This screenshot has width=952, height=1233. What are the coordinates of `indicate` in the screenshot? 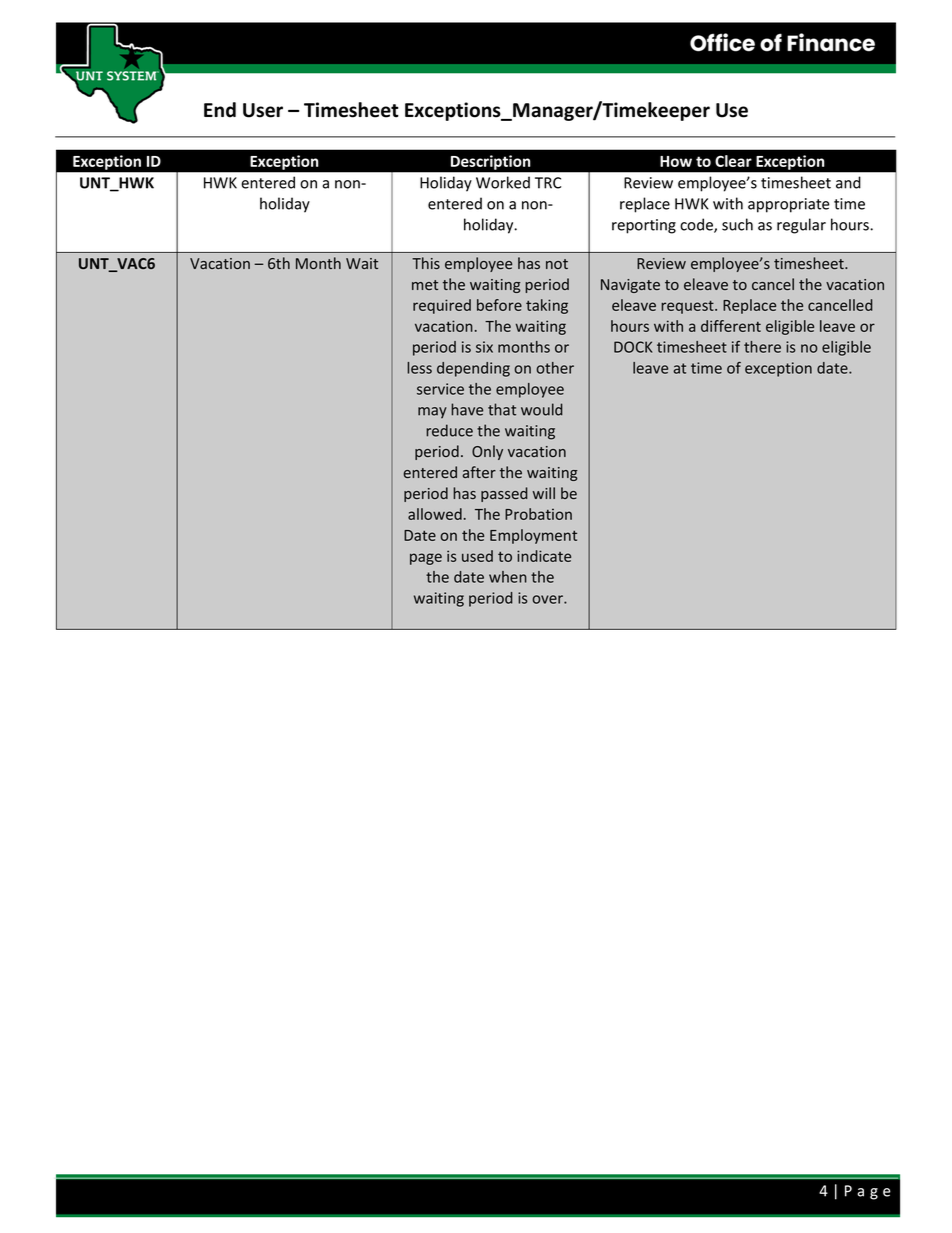 It's located at (544, 556).
